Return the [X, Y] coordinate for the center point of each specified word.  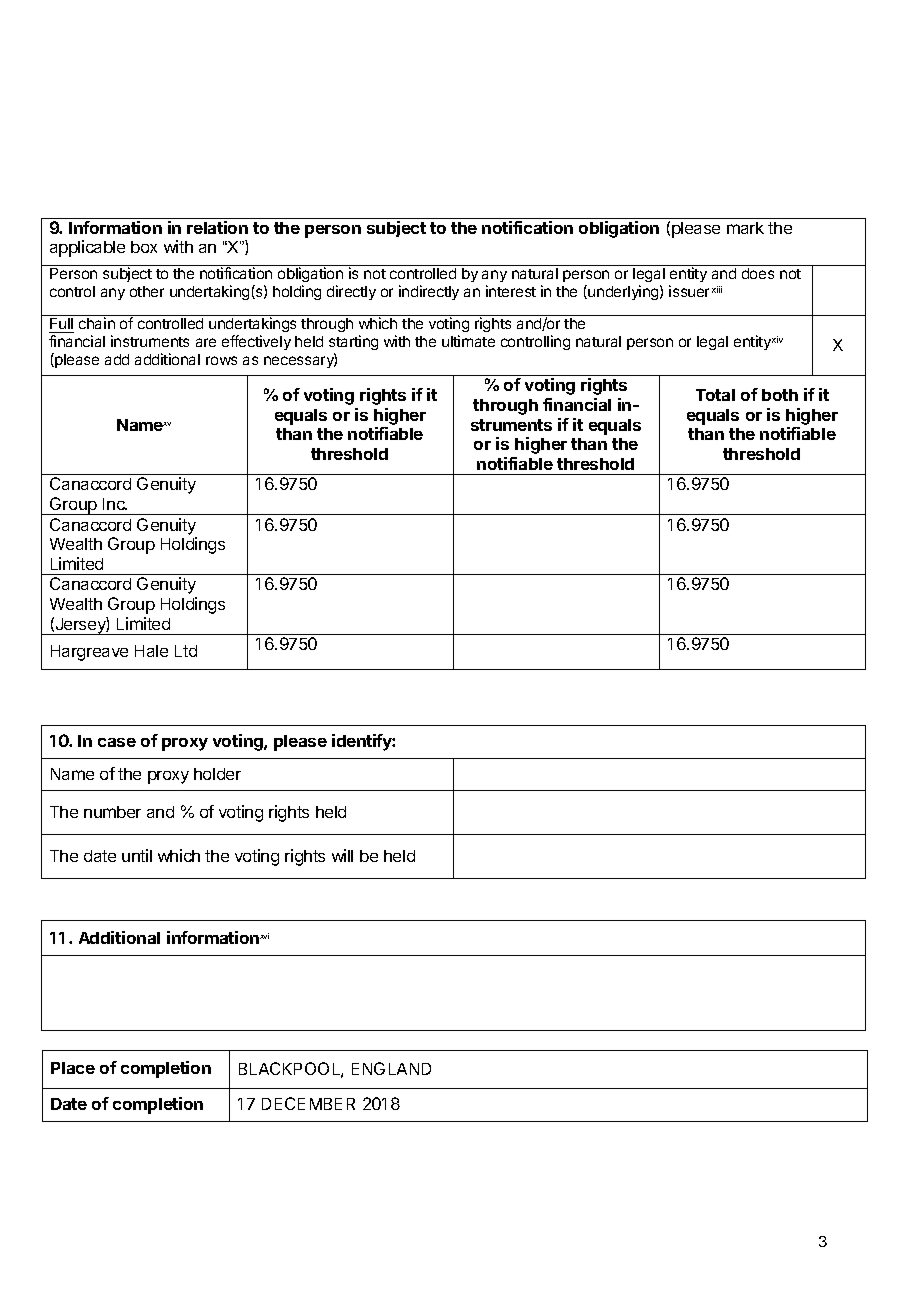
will [342, 855]
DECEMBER [308, 1103]
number [112, 812]
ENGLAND [391, 1068]
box [144, 247]
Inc [115, 504]
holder [217, 774]
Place [73, 1068]
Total [715, 395]
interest [511, 291]
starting [353, 344]
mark [745, 228]
